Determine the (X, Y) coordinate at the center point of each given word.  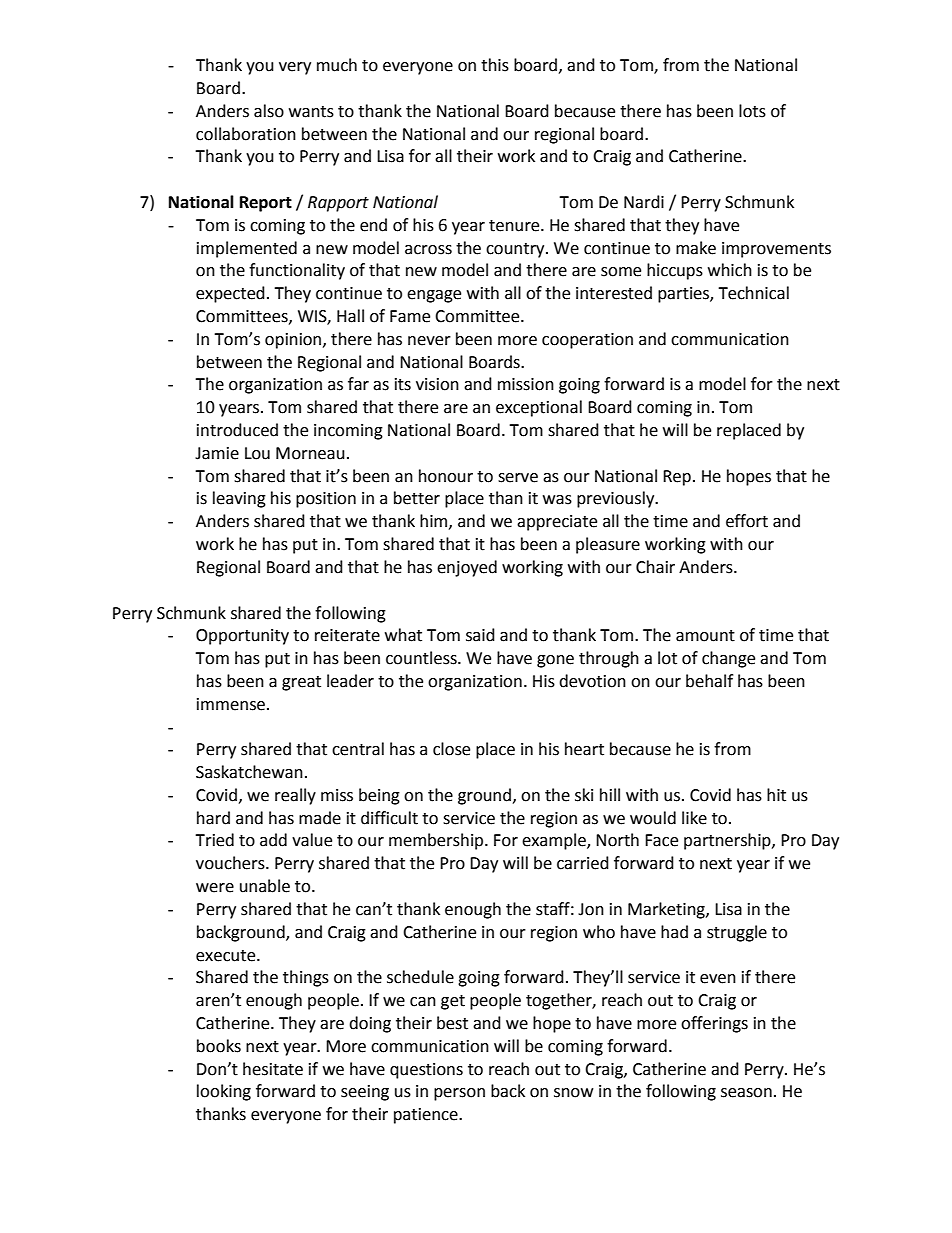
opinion (294, 341)
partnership (728, 841)
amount (705, 636)
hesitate (273, 1069)
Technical (753, 293)
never (429, 341)
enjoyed (467, 568)
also (269, 111)
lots (752, 111)
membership (437, 841)
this (495, 65)
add (273, 840)
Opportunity (242, 637)
